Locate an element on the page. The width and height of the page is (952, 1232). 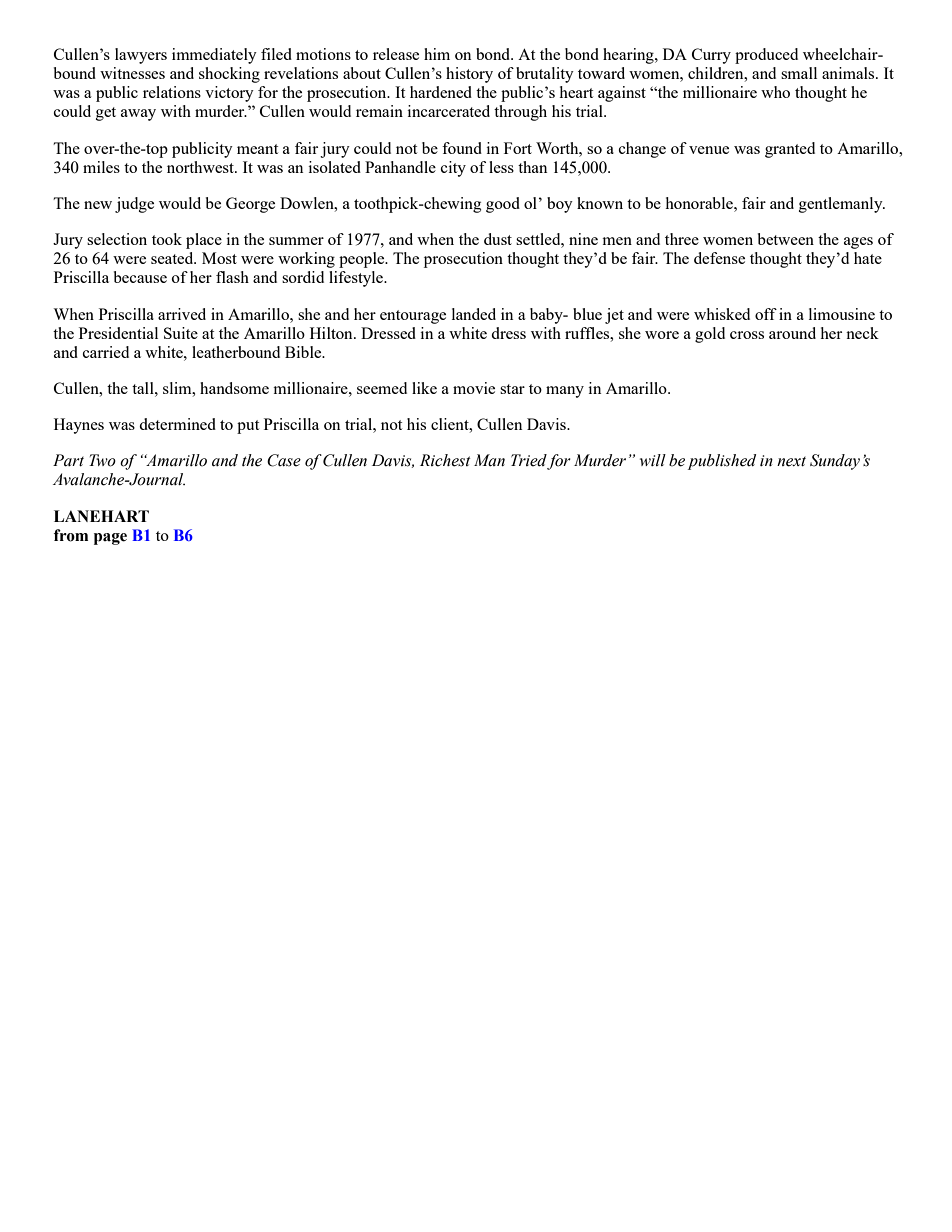
handsome is located at coordinates (234, 388).
